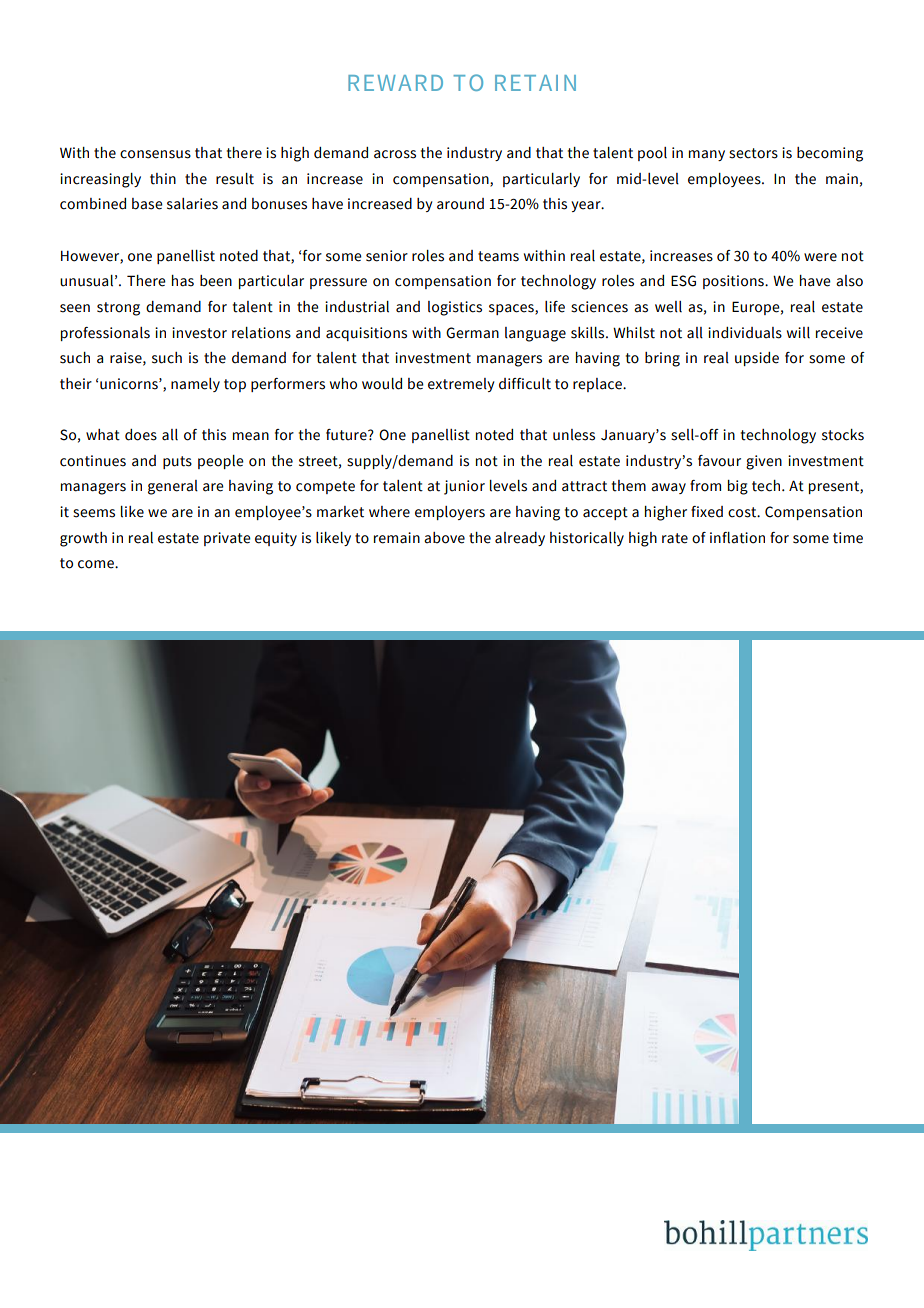 This image has width=924, height=1308. What do you see at coordinates (444, 538) in the image?
I see `above` at bounding box center [444, 538].
